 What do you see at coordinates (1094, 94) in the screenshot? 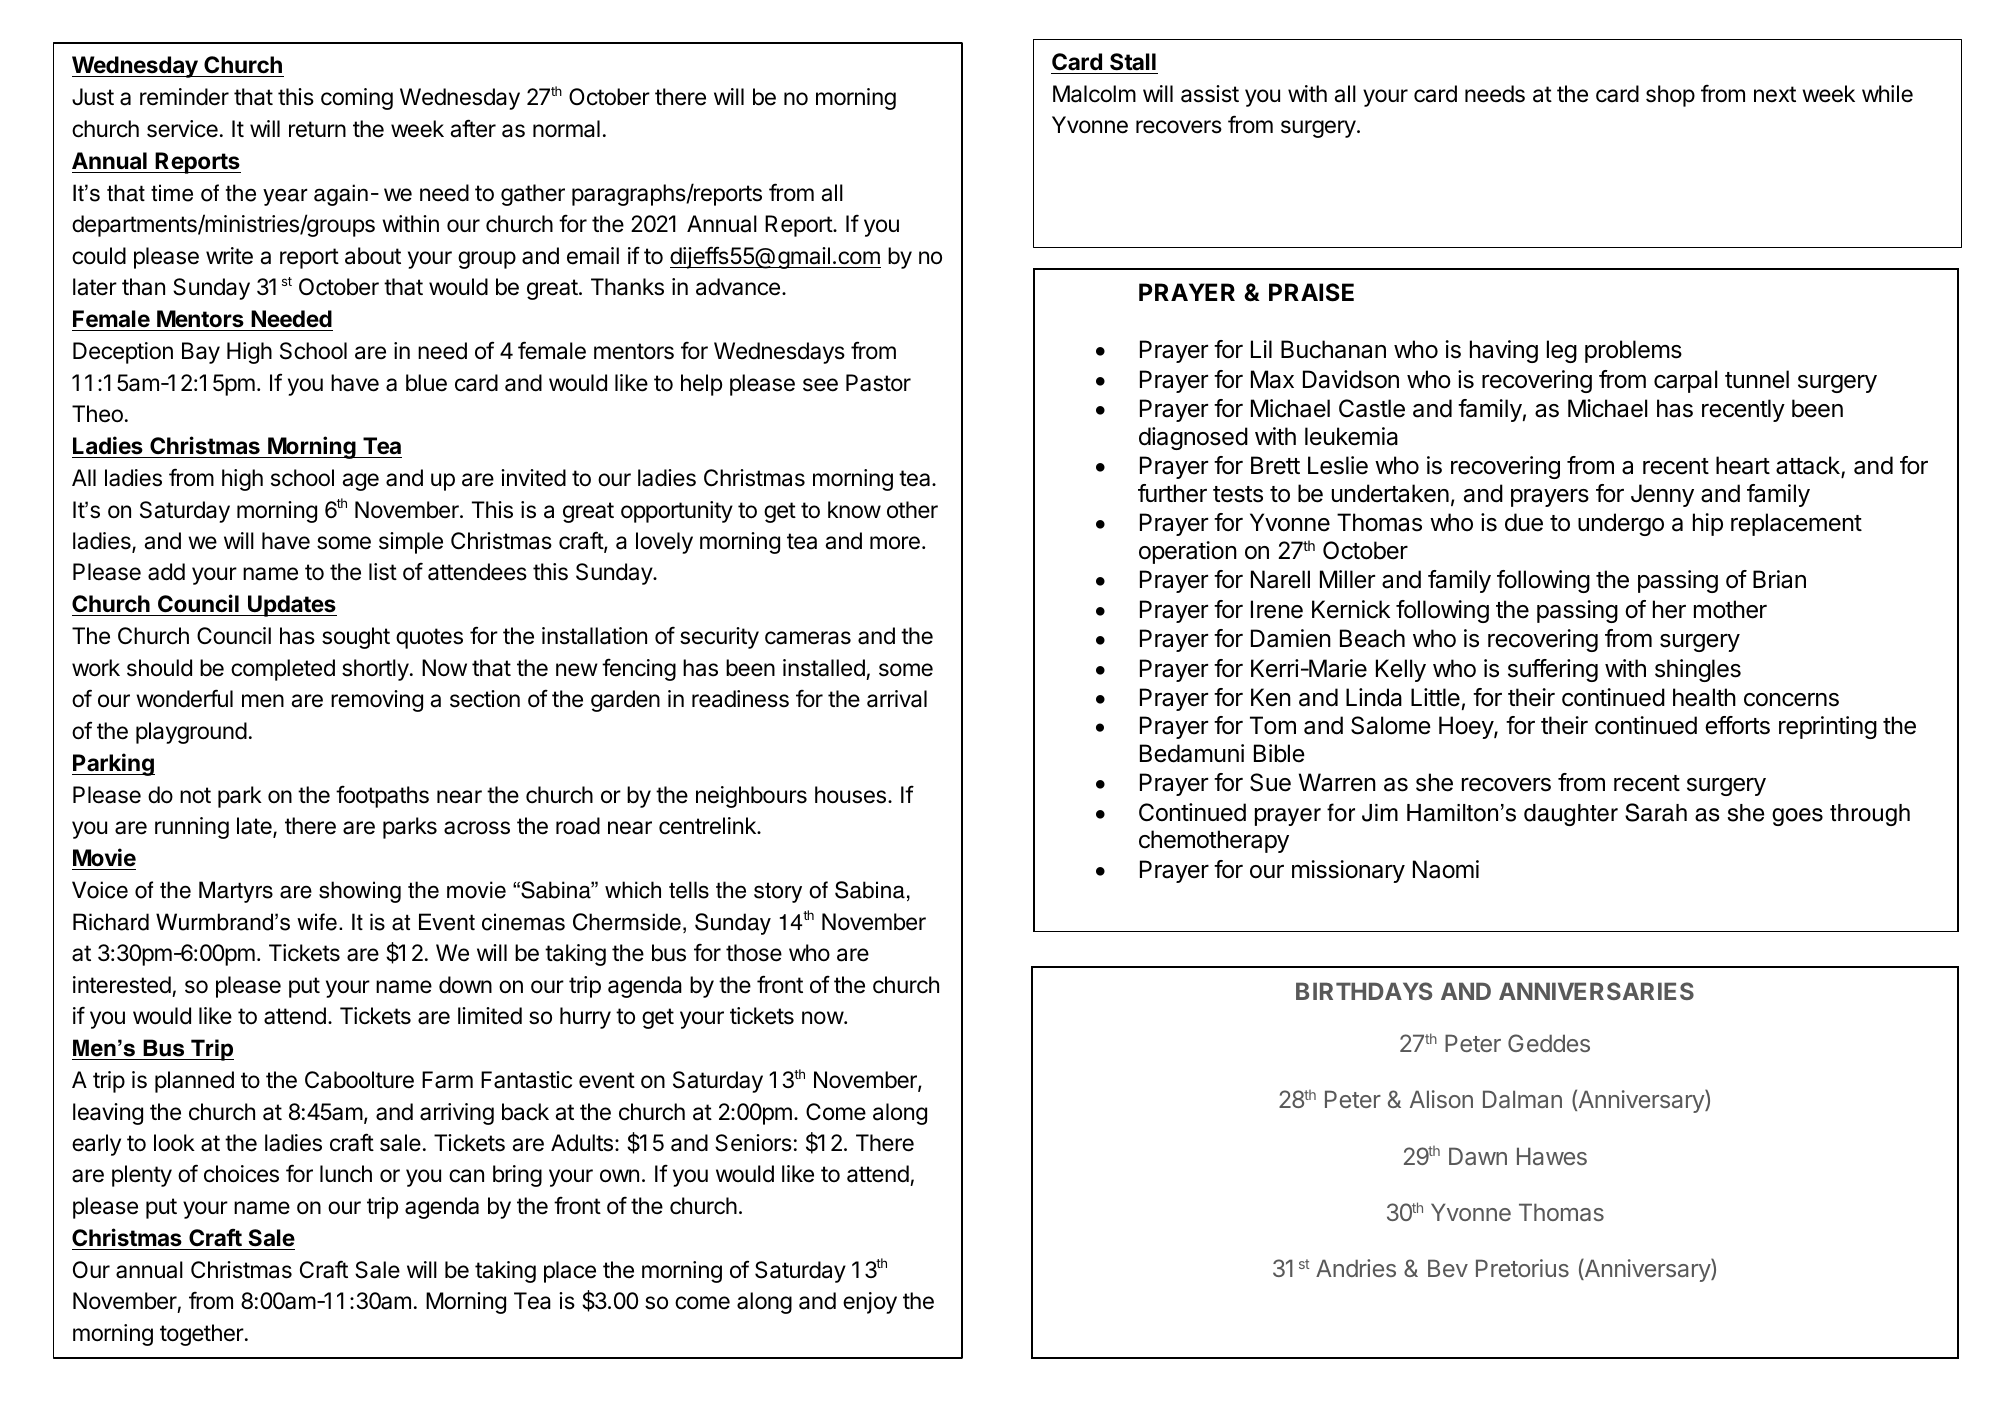
I see `Malcolm` at bounding box center [1094, 94].
